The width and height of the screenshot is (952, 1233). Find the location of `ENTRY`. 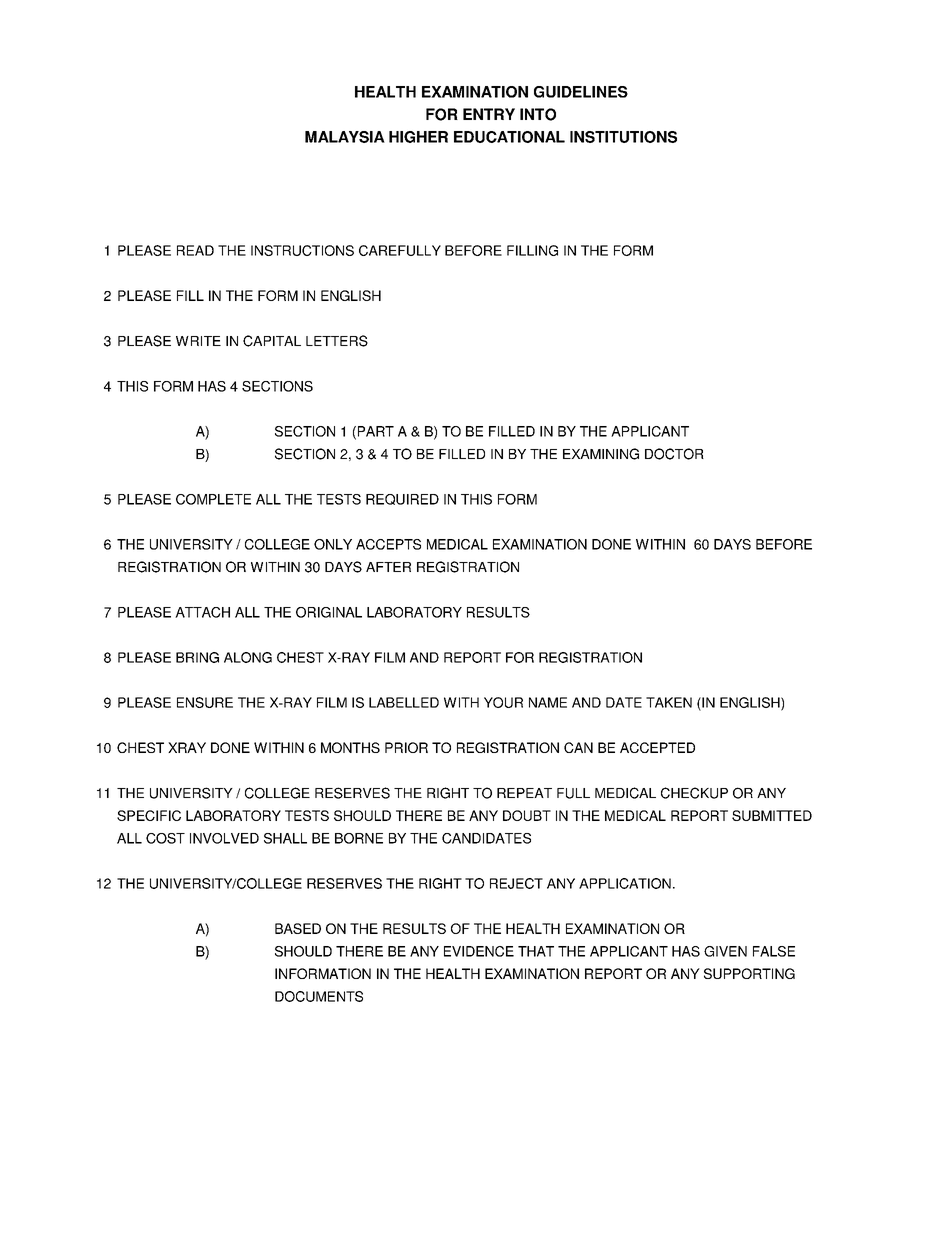

ENTRY is located at coordinates (489, 114).
